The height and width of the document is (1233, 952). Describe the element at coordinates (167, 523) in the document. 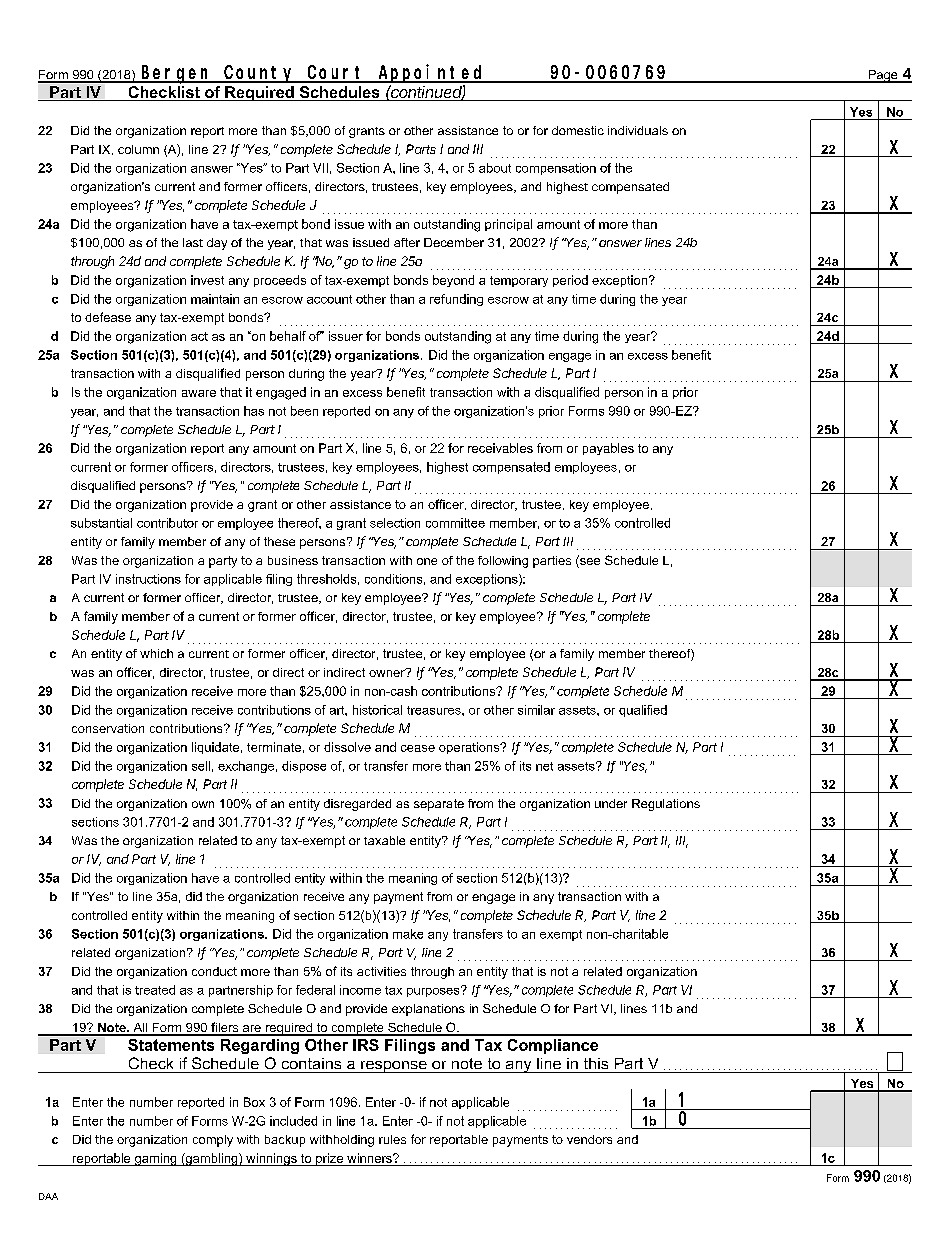

I see `contributor` at that location.
